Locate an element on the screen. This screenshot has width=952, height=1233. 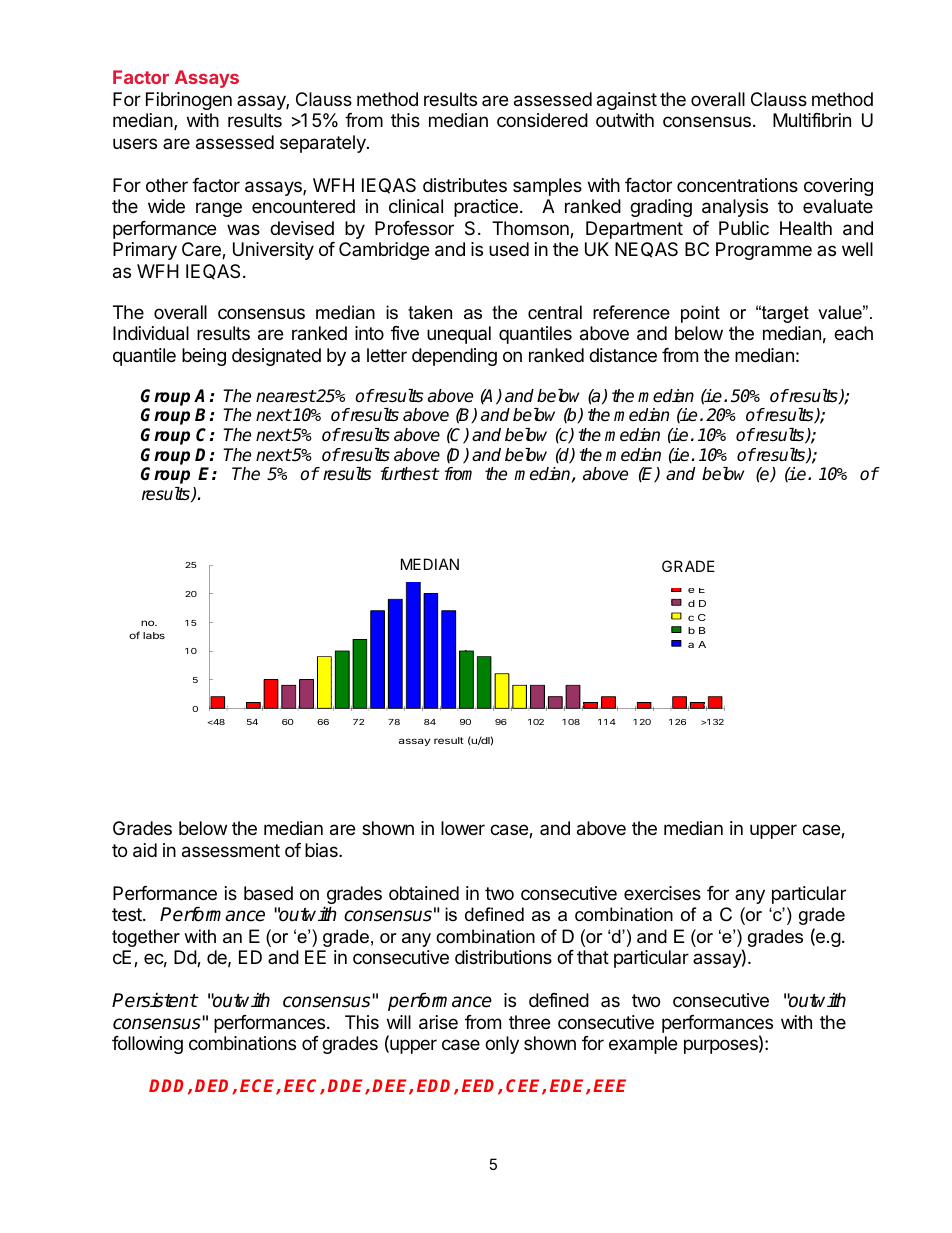
exercises is located at coordinates (662, 893).
